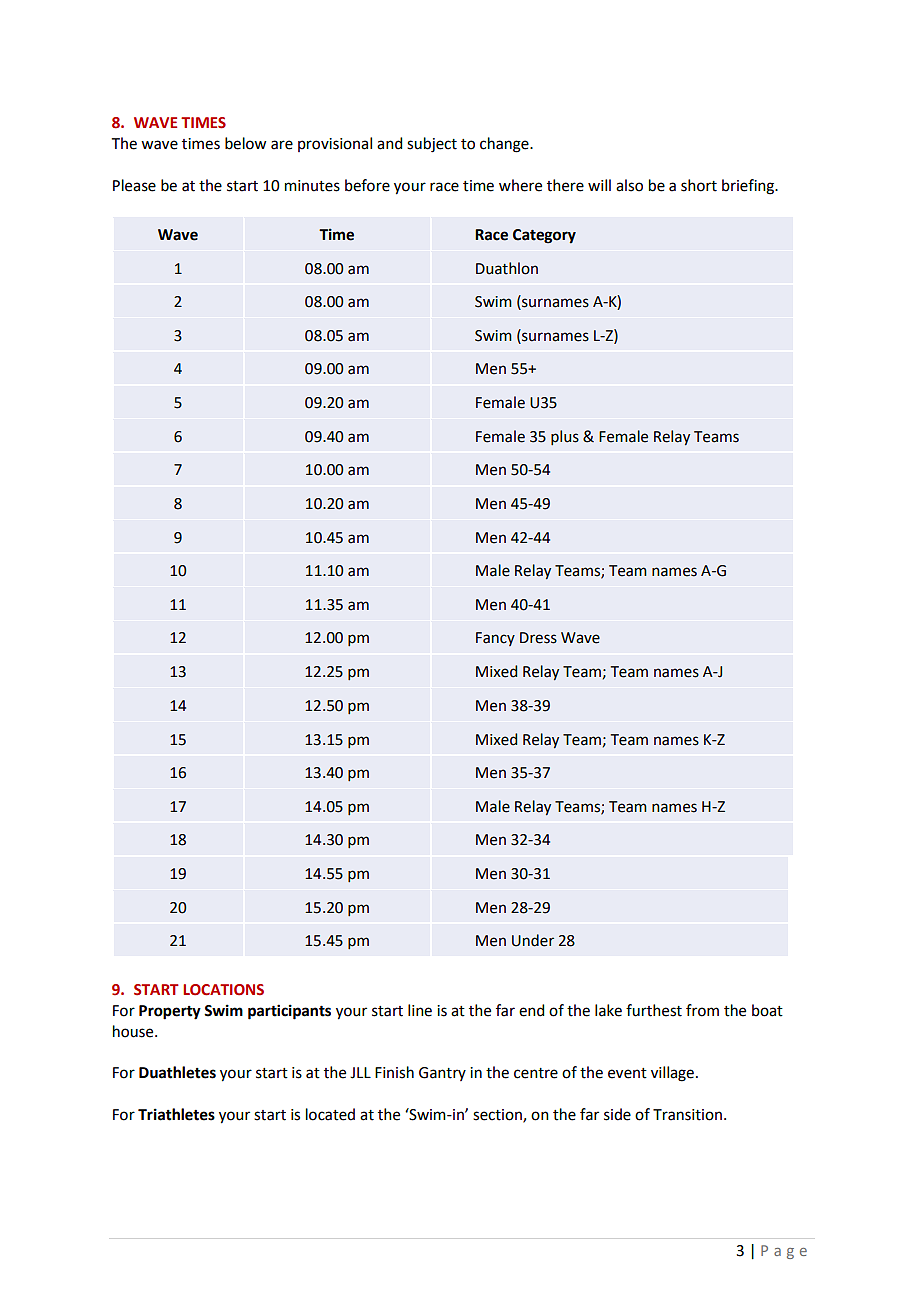  Describe the element at coordinates (432, 145) in the image. I see `subject` at that location.
